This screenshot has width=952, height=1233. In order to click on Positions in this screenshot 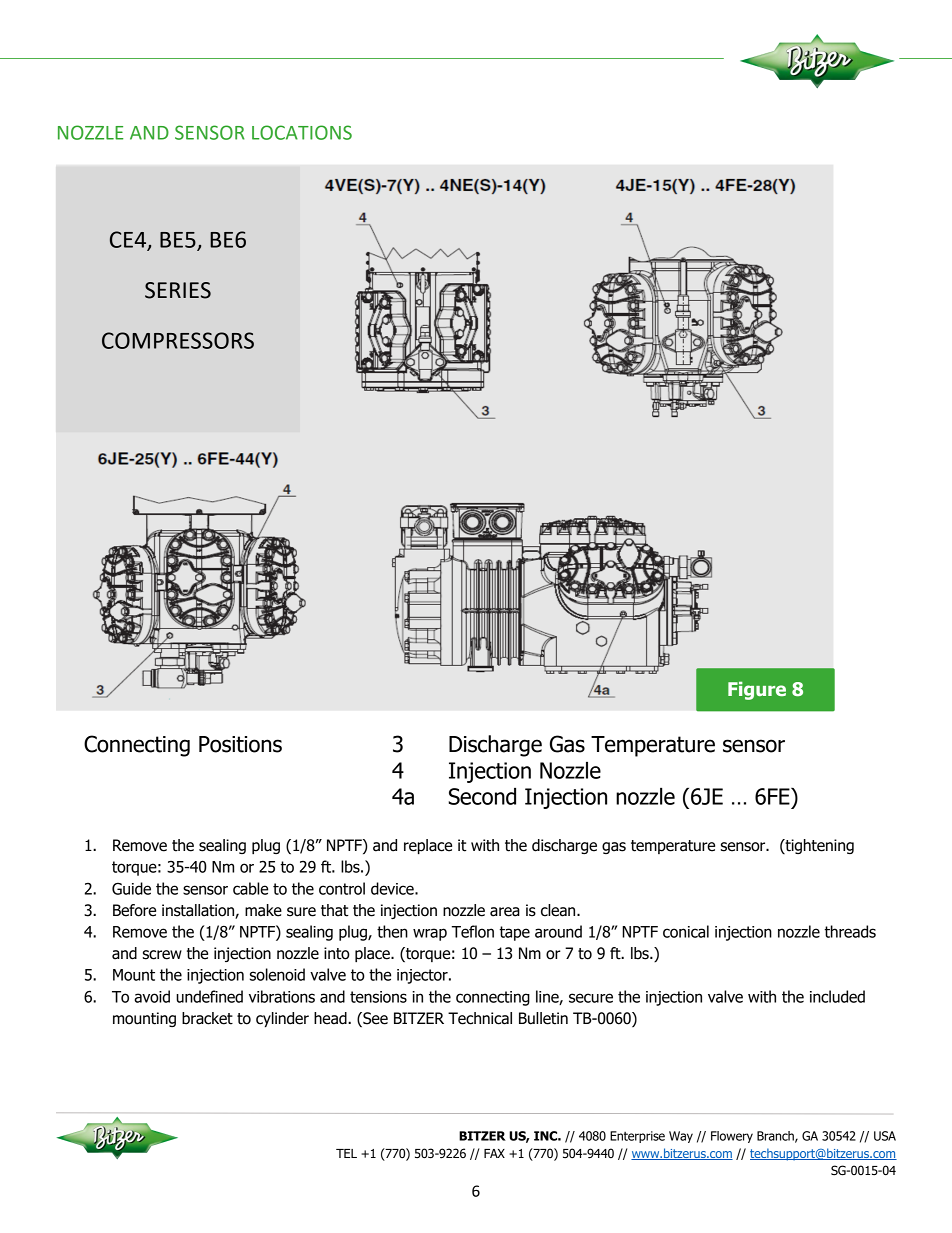, I will do `click(240, 744)`.
